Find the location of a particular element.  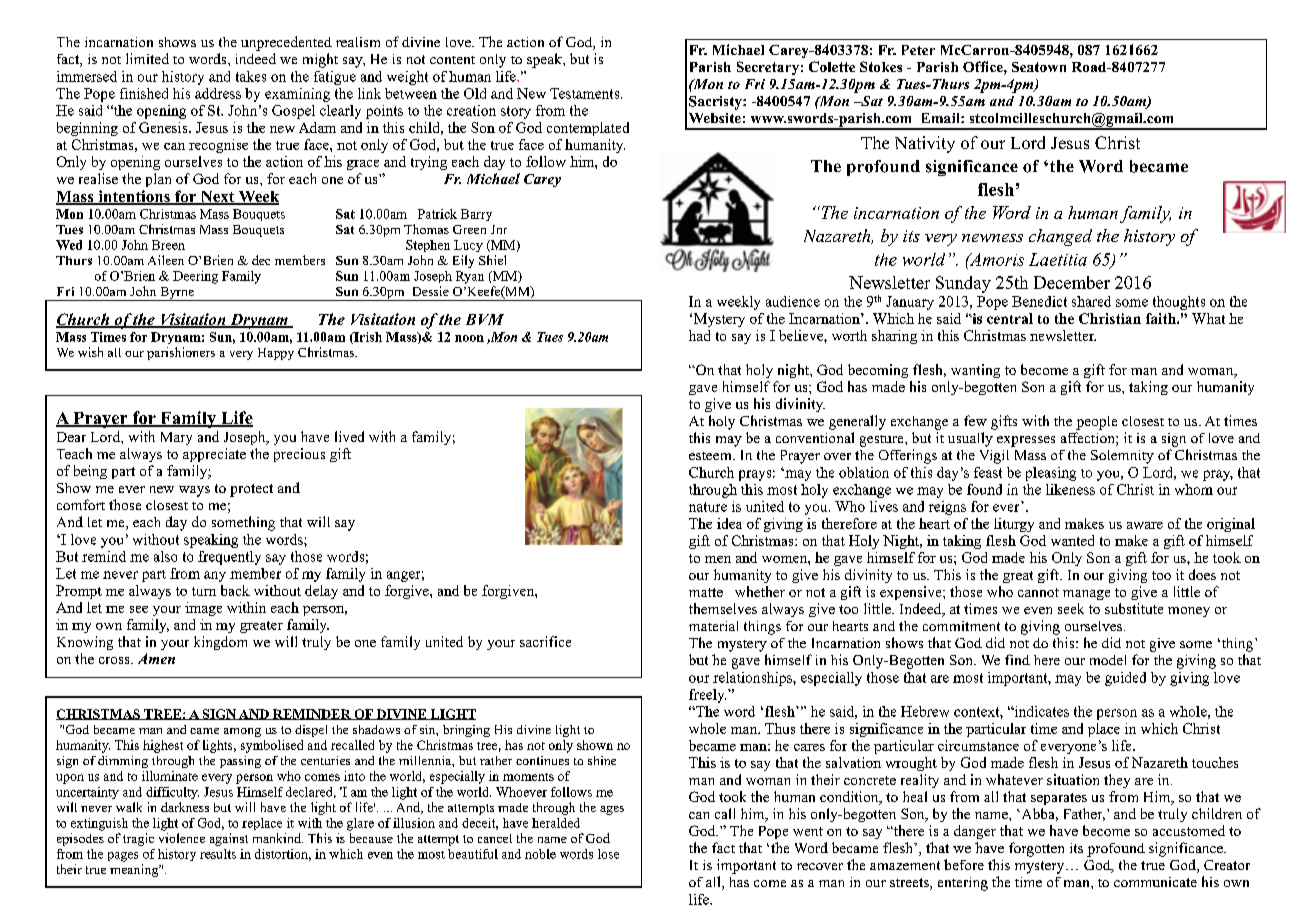

model is located at coordinates (1108, 660).
